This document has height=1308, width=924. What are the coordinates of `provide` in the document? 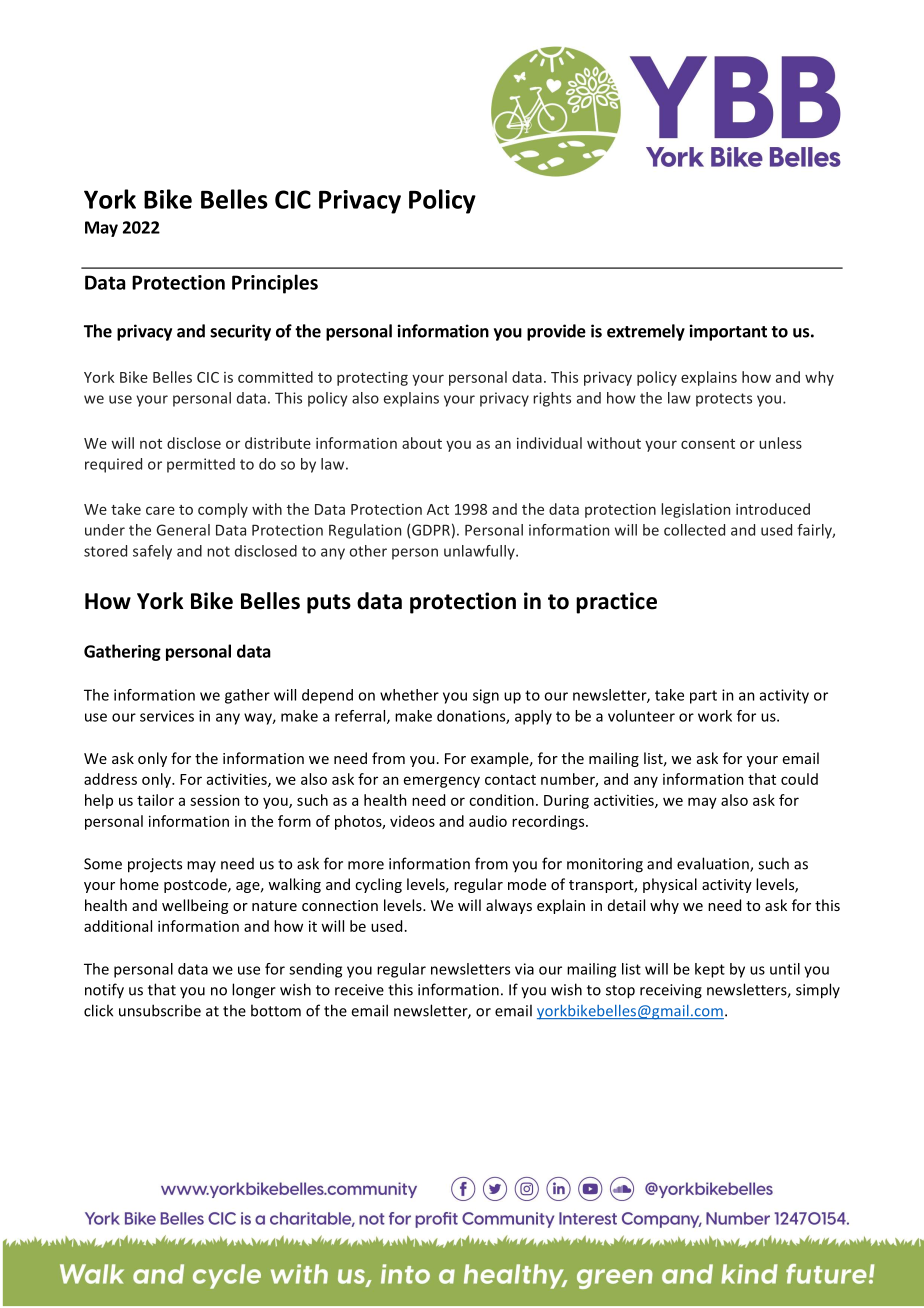 It's located at (556, 332).
